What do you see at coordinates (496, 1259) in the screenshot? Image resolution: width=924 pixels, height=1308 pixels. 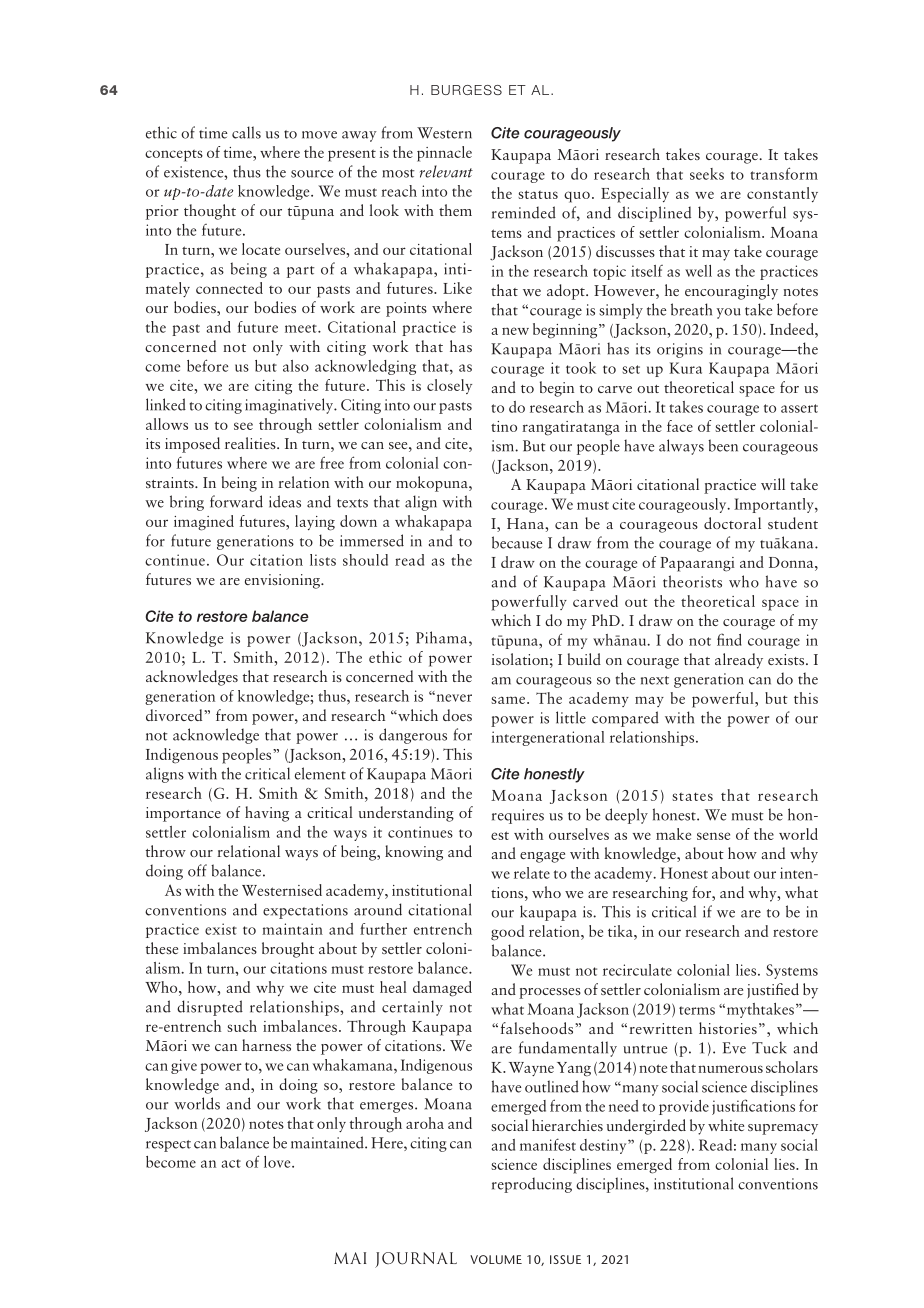 I see `VOLUME` at bounding box center [496, 1259].
